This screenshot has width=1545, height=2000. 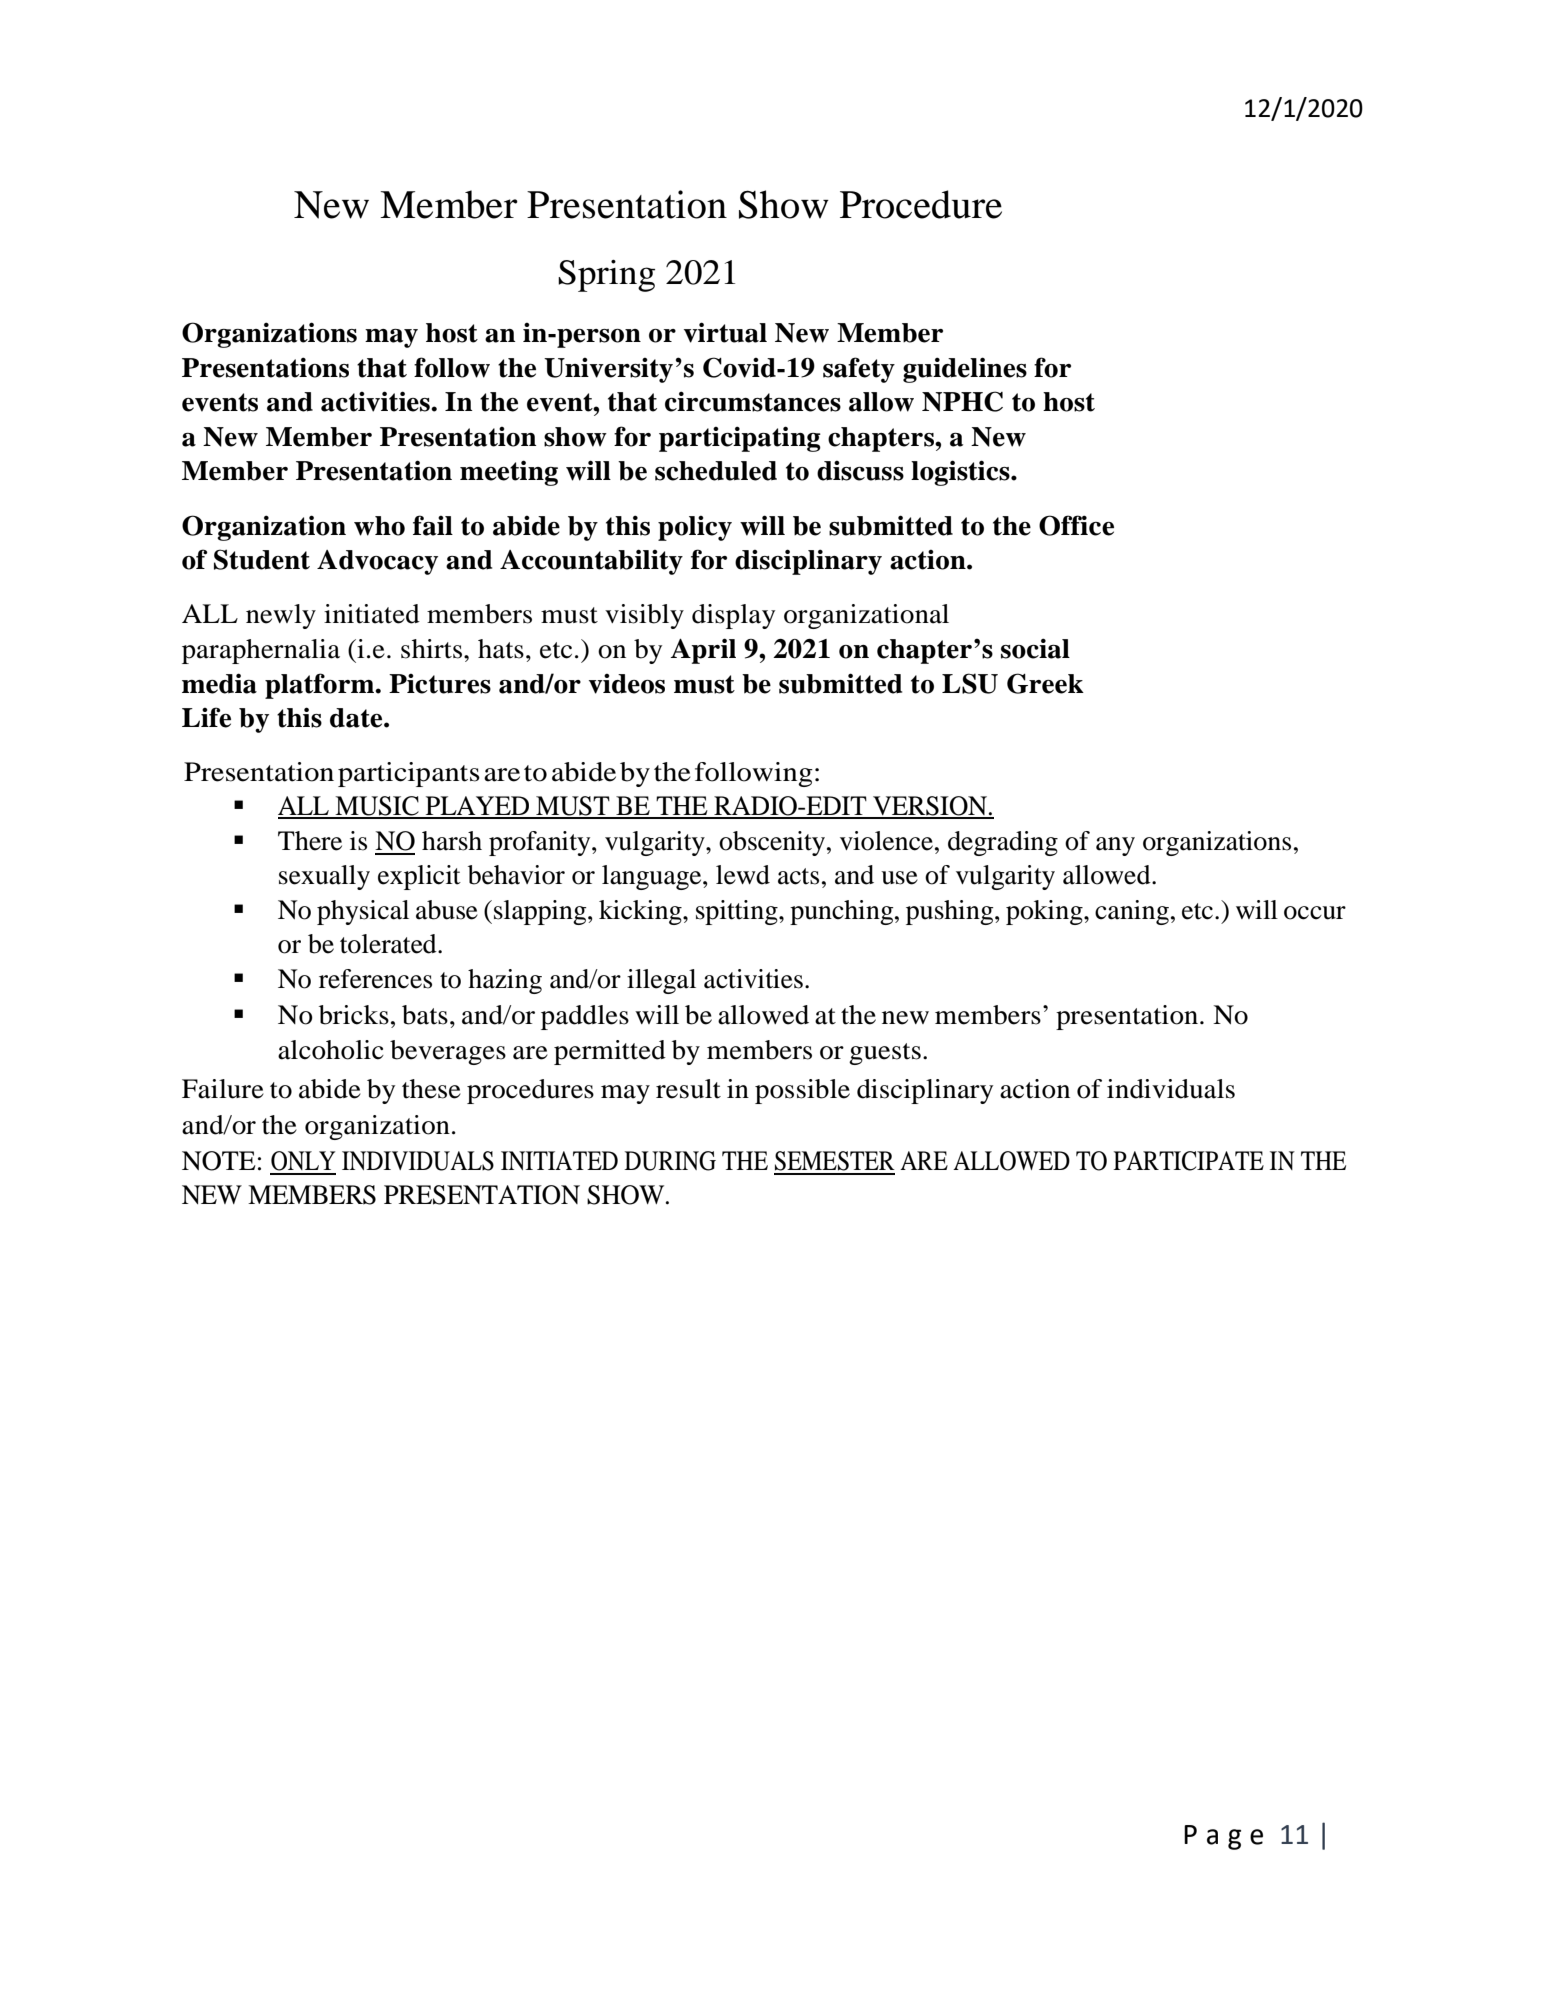 What do you see at coordinates (725, 332) in the screenshot?
I see `virtual` at bounding box center [725, 332].
